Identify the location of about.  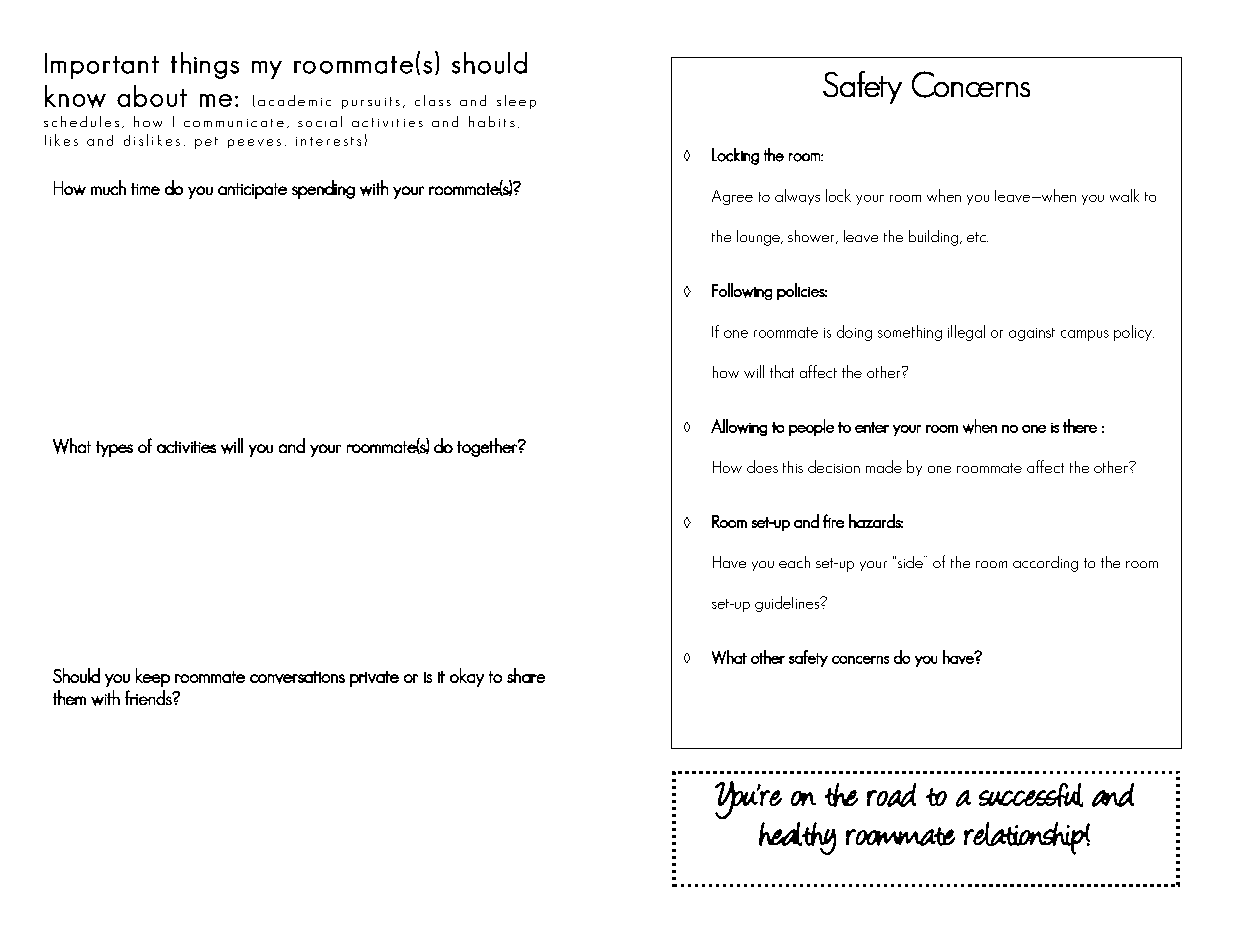
(152, 96).
